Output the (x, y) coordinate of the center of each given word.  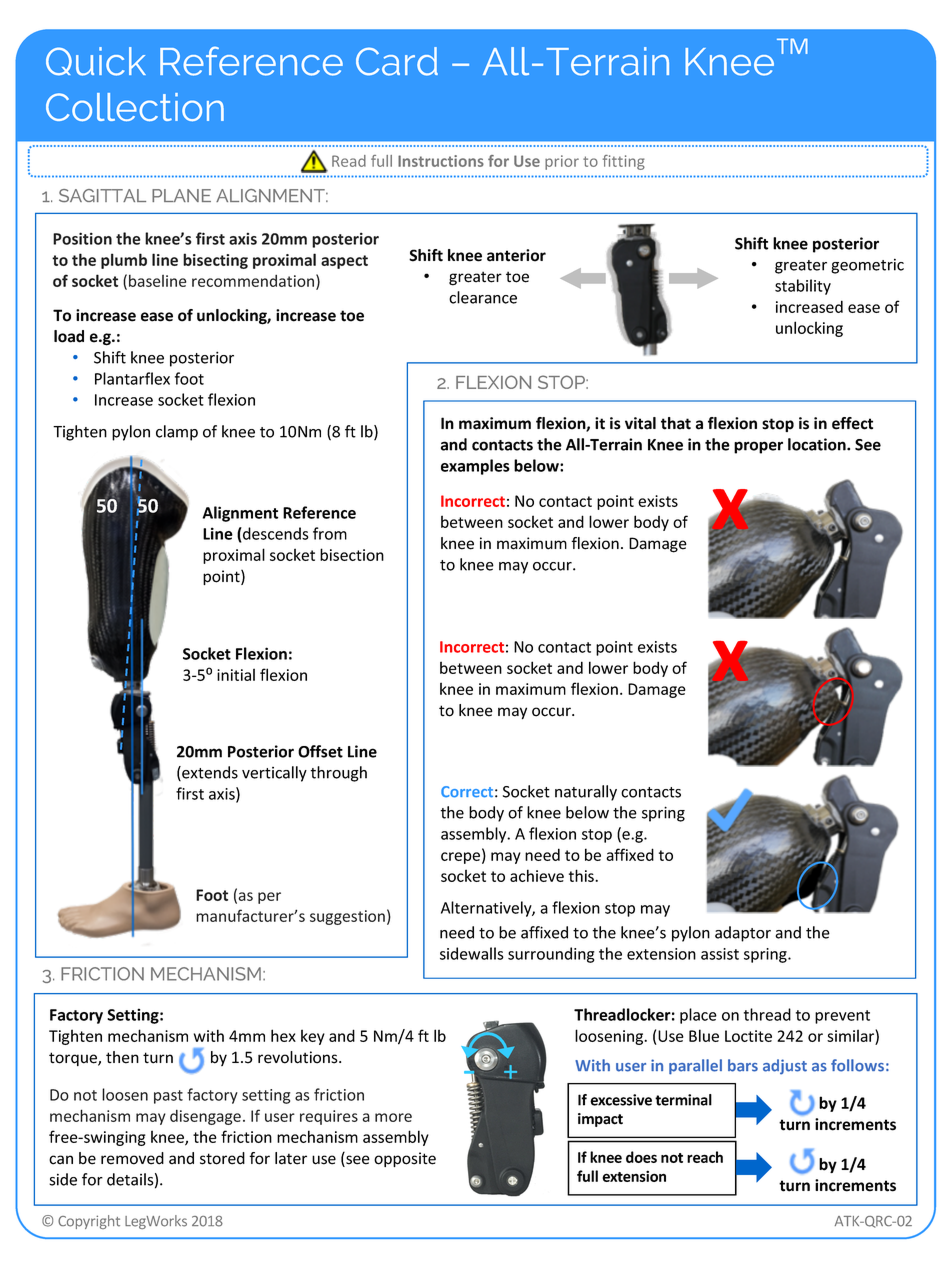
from (330, 533)
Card (397, 61)
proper (758, 447)
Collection (135, 107)
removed (132, 1158)
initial (236, 674)
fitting (624, 162)
